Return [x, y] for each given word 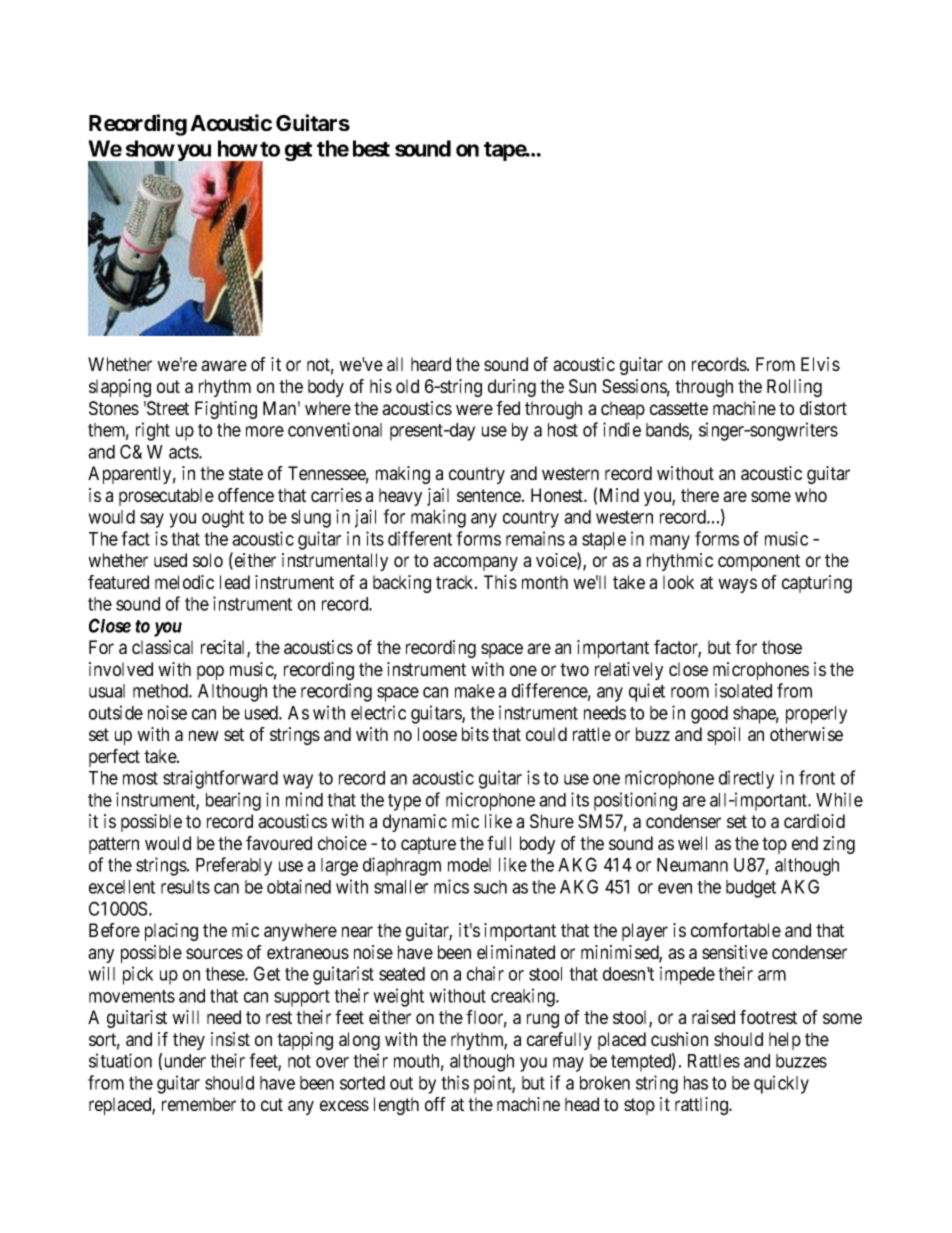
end [805, 843]
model [469, 865]
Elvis [820, 364]
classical [162, 647]
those [782, 647]
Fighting [226, 410]
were [474, 409]
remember [199, 1104]
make [475, 691]
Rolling [794, 388]
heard [431, 364]
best [371, 148]
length [396, 1106]
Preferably [234, 866]
